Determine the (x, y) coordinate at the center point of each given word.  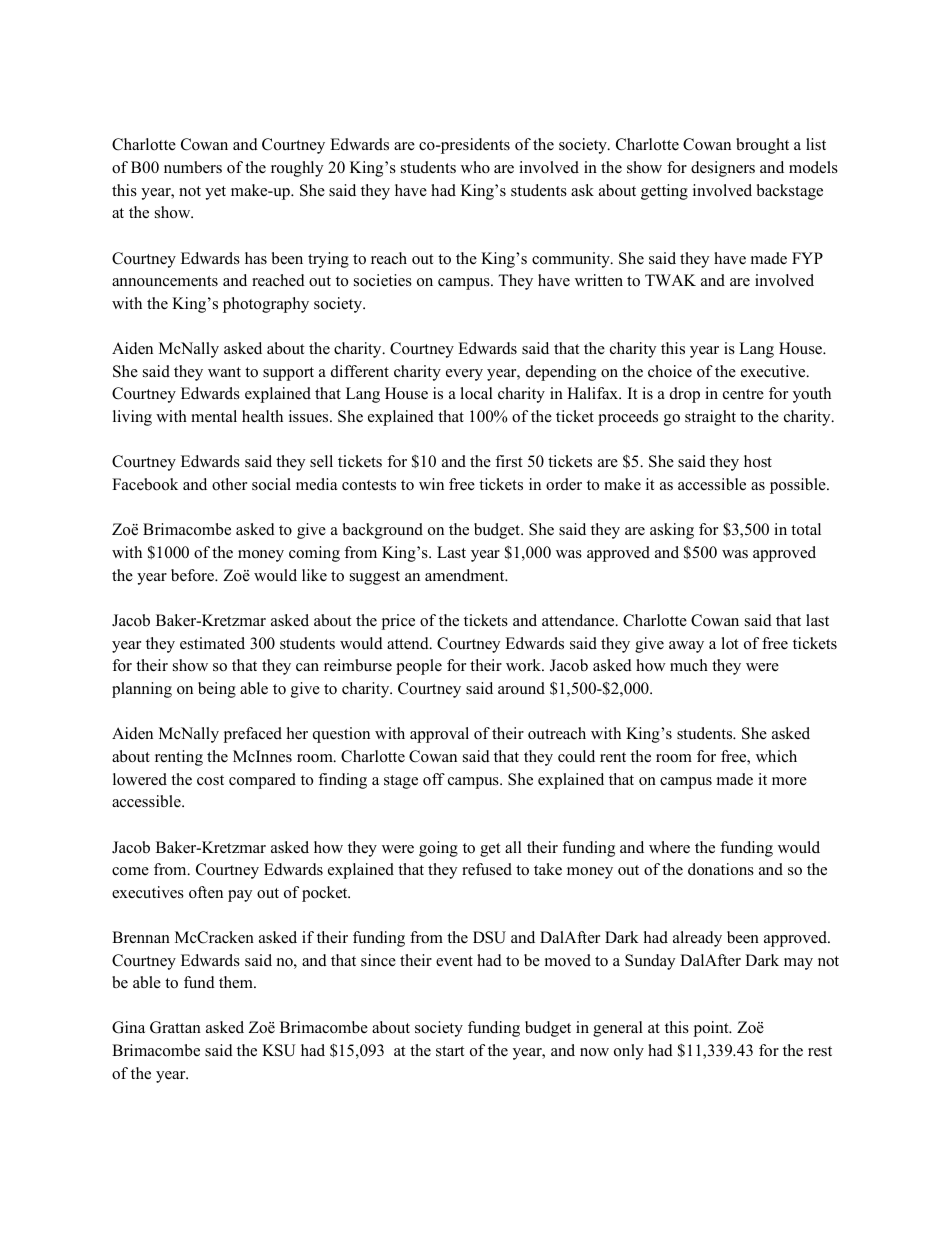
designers (723, 169)
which (776, 756)
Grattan (175, 1027)
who (475, 167)
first (508, 461)
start (450, 1051)
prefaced (252, 735)
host (758, 461)
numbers (193, 167)
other (229, 484)
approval (439, 735)
